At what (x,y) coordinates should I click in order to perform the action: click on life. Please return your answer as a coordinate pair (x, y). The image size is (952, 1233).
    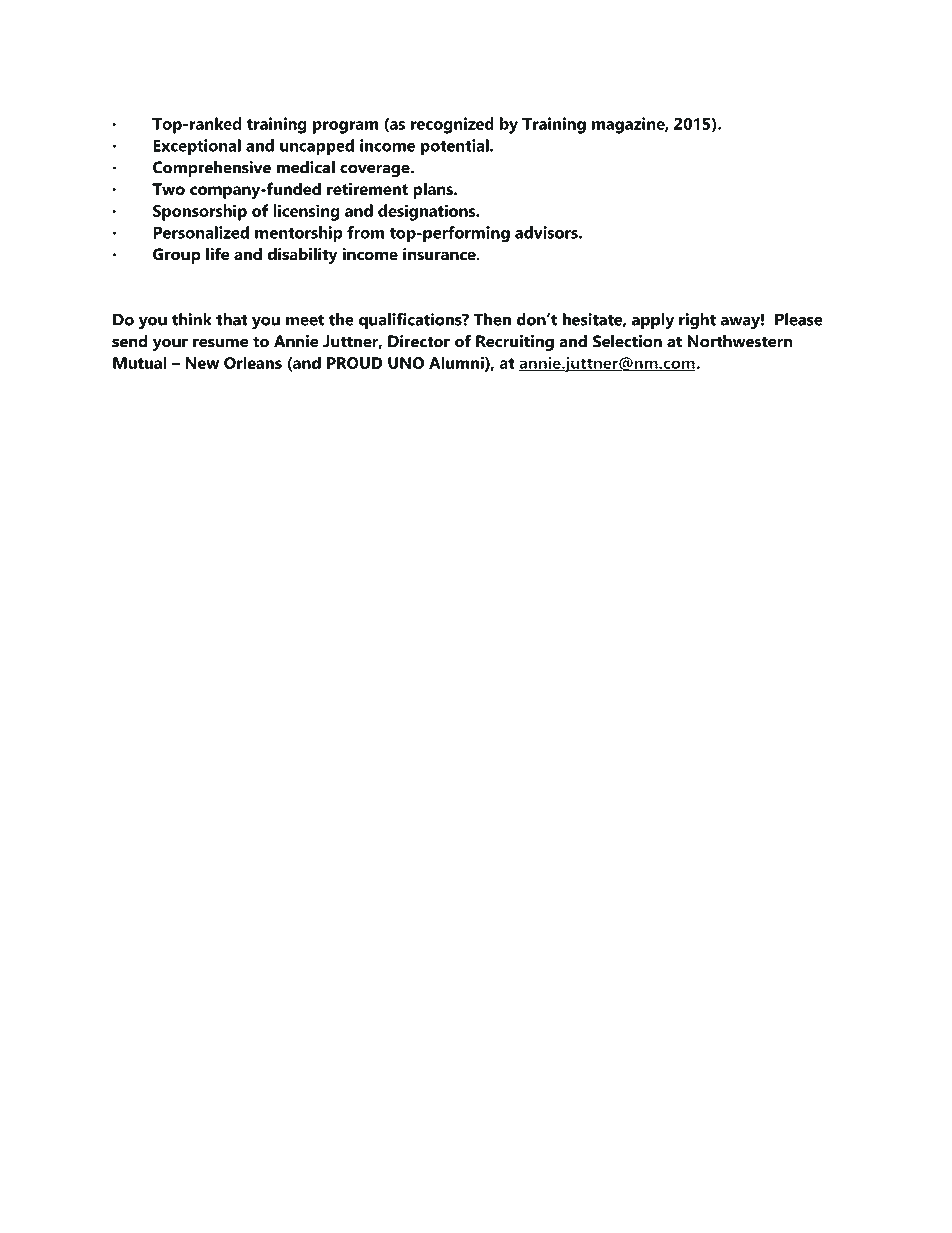
    Looking at the image, I should click on (218, 254).
